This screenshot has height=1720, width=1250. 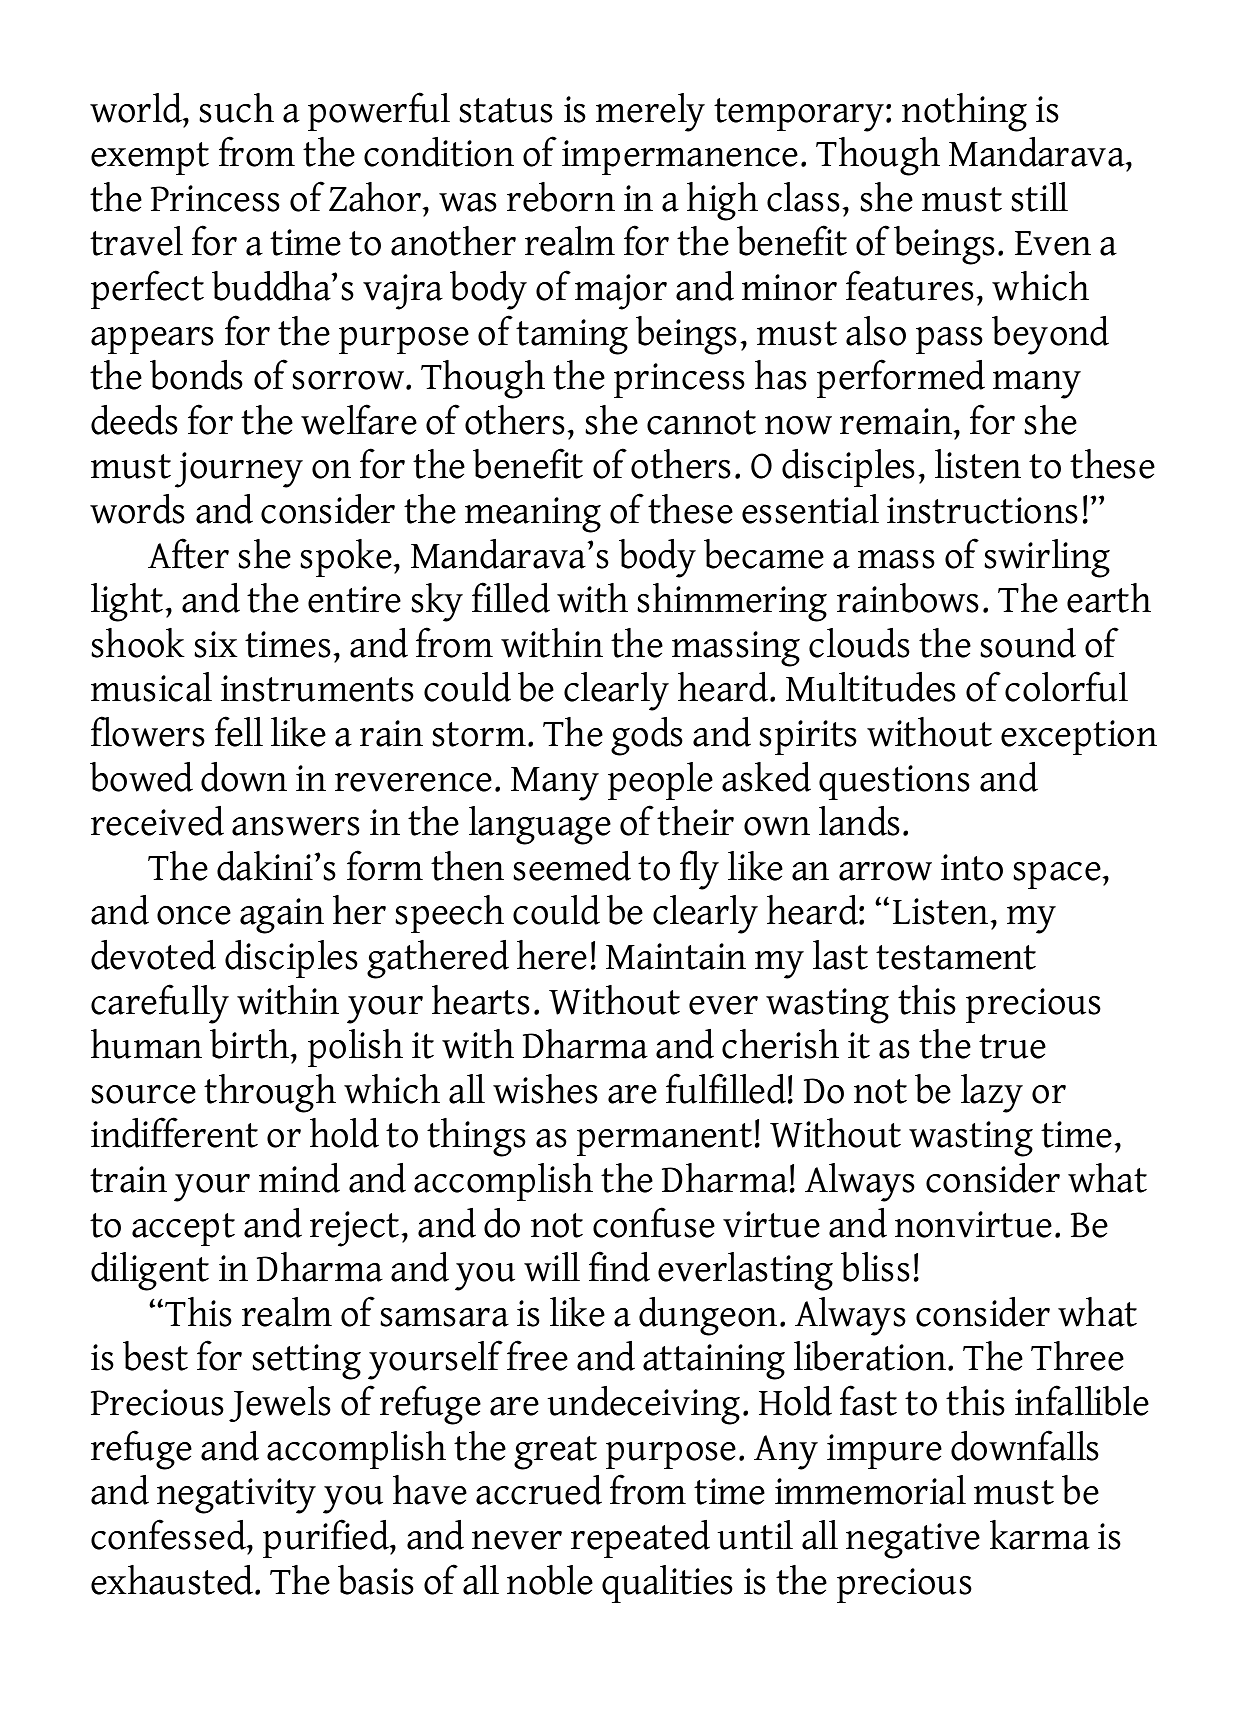 I want to click on nothing, so click(x=964, y=112).
